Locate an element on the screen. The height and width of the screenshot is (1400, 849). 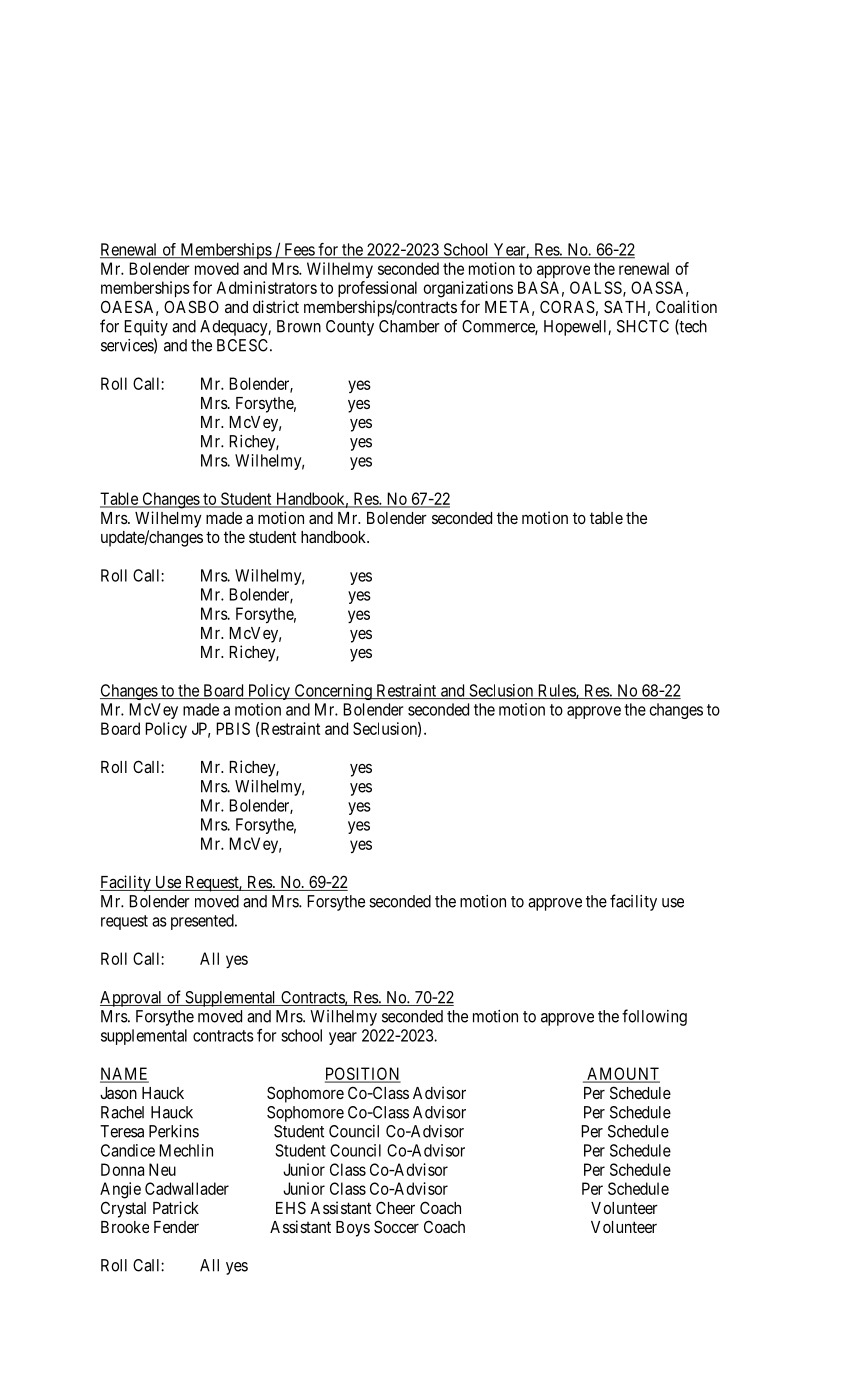
POSITION is located at coordinates (363, 1074).
